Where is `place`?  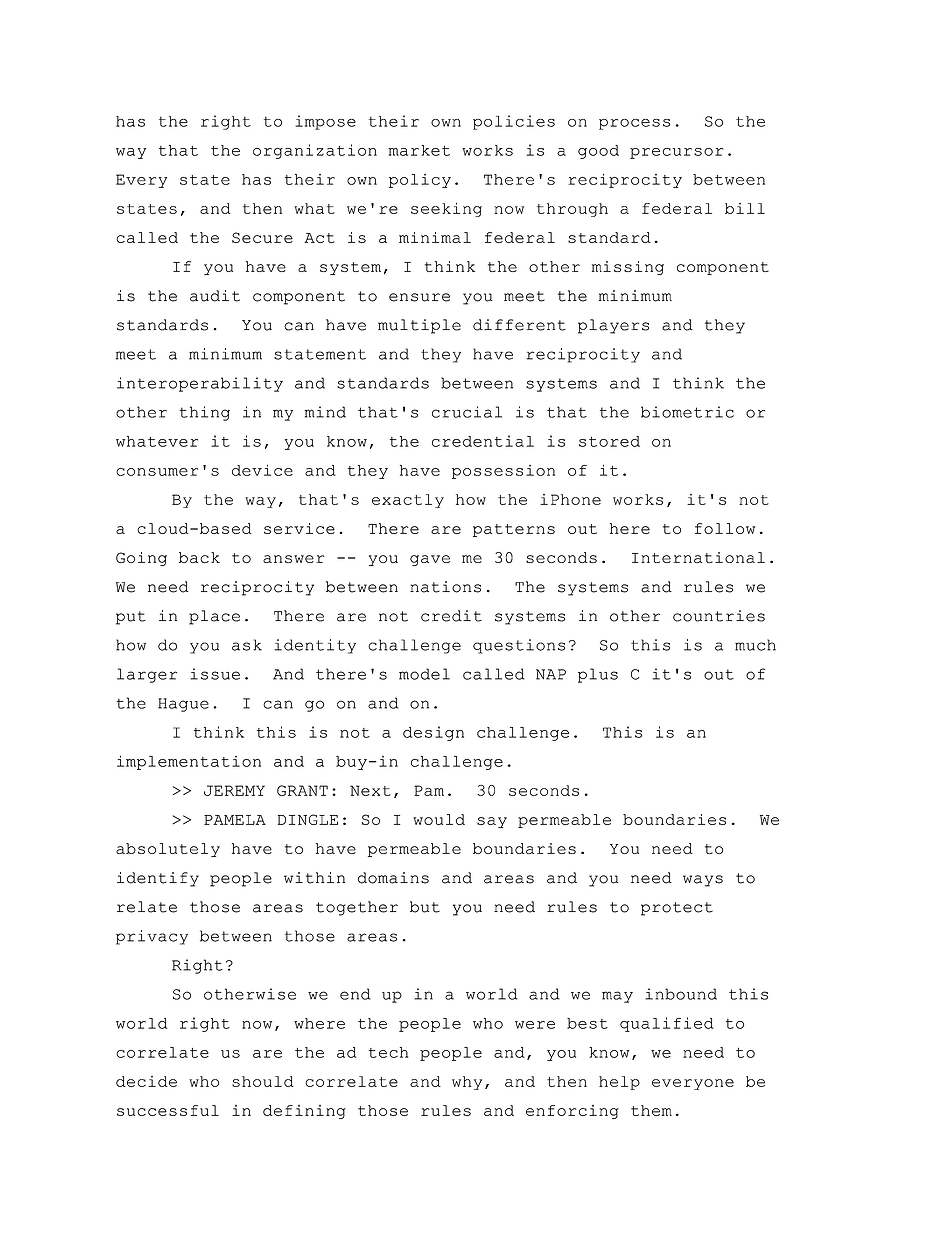 place is located at coordinates (214, 617).
